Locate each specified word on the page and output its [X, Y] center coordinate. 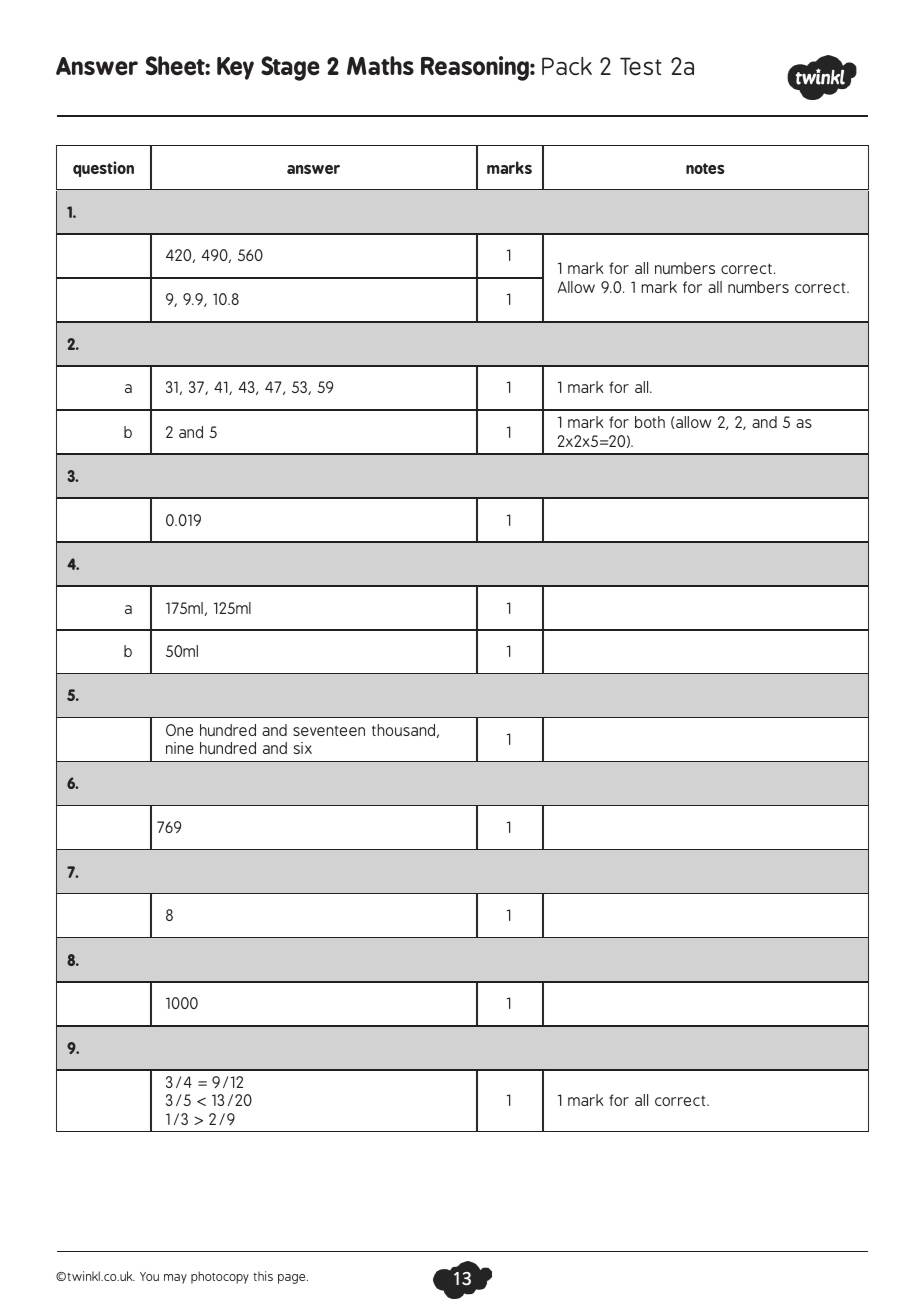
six [302, 748]
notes [705, 168]
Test [641, 66]
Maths [380, 65]
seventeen [329, 731]
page [293, 1279]
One [179, 730]
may [175, 1279]
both [650, 422]
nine [180, 748]
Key [235, 68]
